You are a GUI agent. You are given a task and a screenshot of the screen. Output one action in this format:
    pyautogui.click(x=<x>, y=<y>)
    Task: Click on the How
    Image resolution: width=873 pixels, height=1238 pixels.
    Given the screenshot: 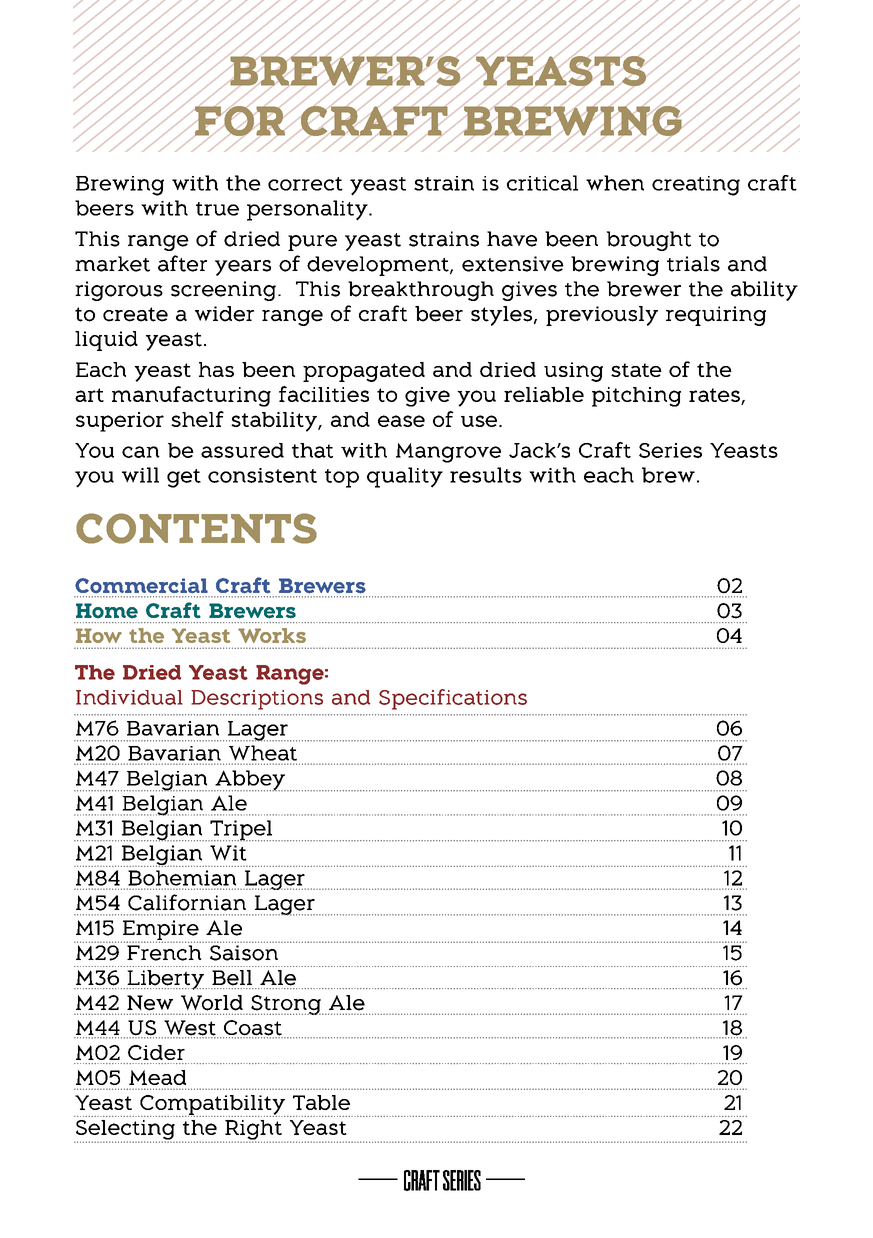 What is the action you would take?
    pyautogui.click(x=99, y=635)
